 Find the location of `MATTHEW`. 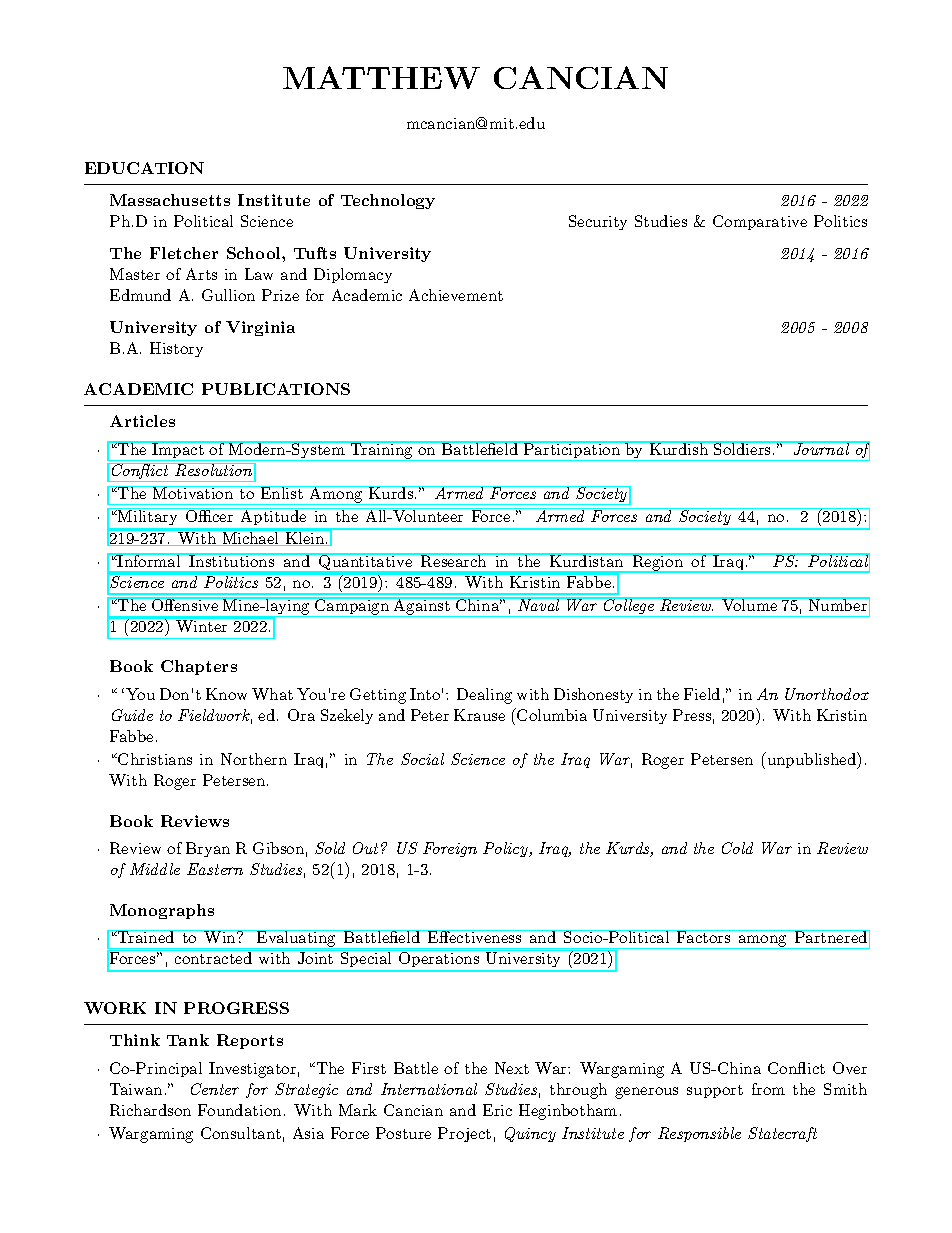

MATTHEW is located at coordinates (381, 77).
